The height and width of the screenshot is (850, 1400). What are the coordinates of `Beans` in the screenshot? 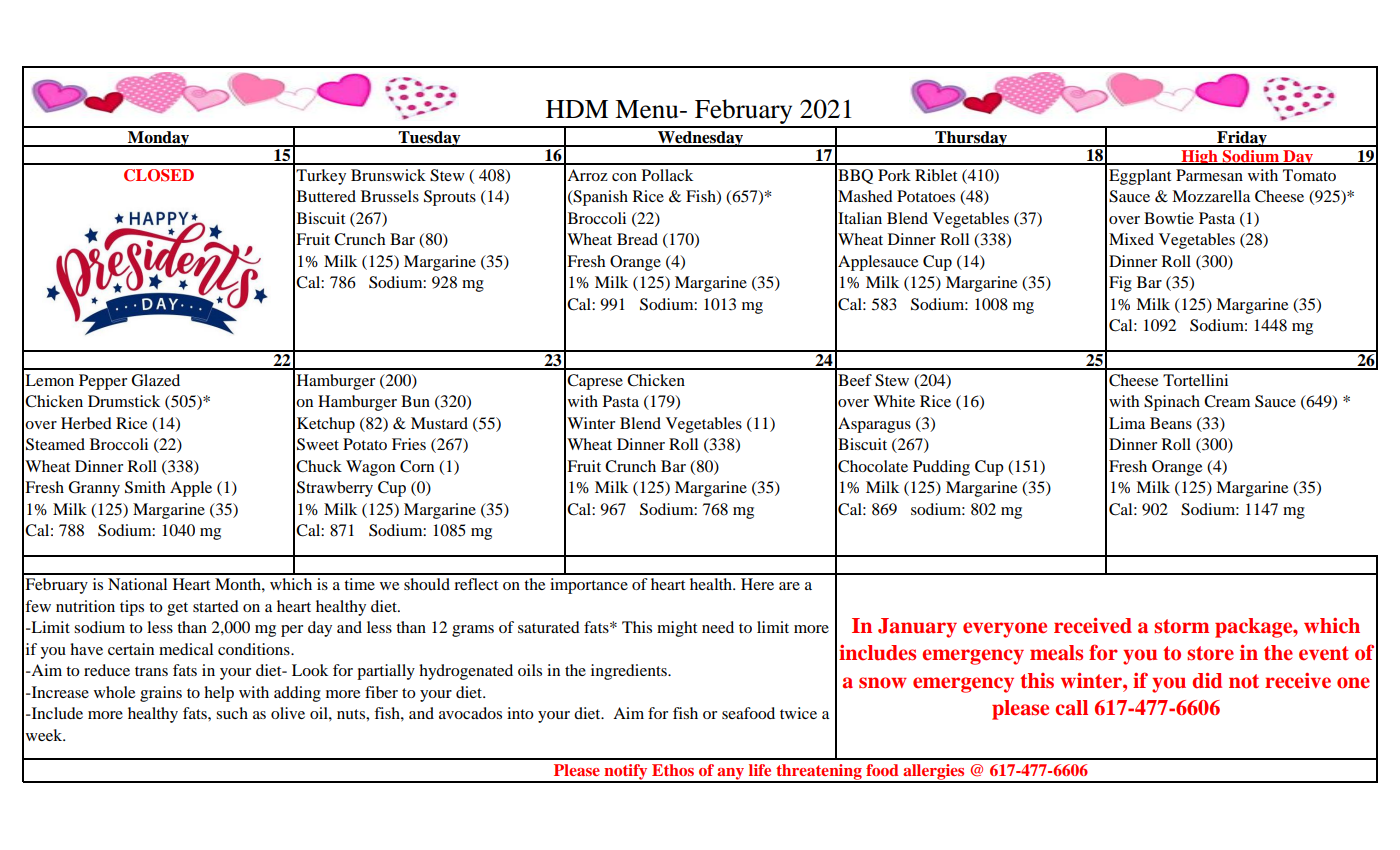 It's located at (1171, 423).
